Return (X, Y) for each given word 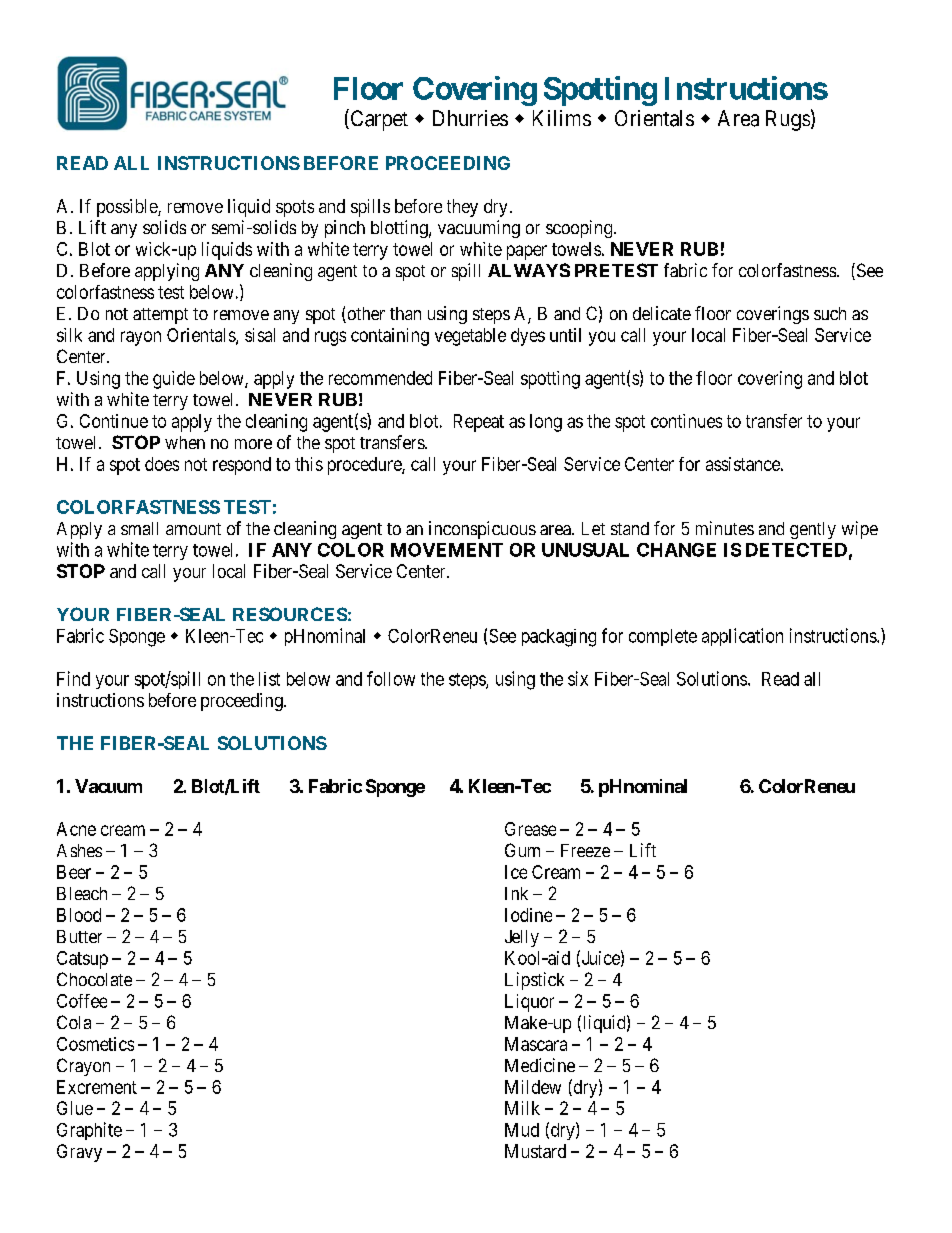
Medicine (540, 1065)
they (462, 208)
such (830, 313)
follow (391, 678)
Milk (522, 1108)
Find (73, 678)
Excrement (97, 1087)
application (742, 637)
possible (128, 208)
